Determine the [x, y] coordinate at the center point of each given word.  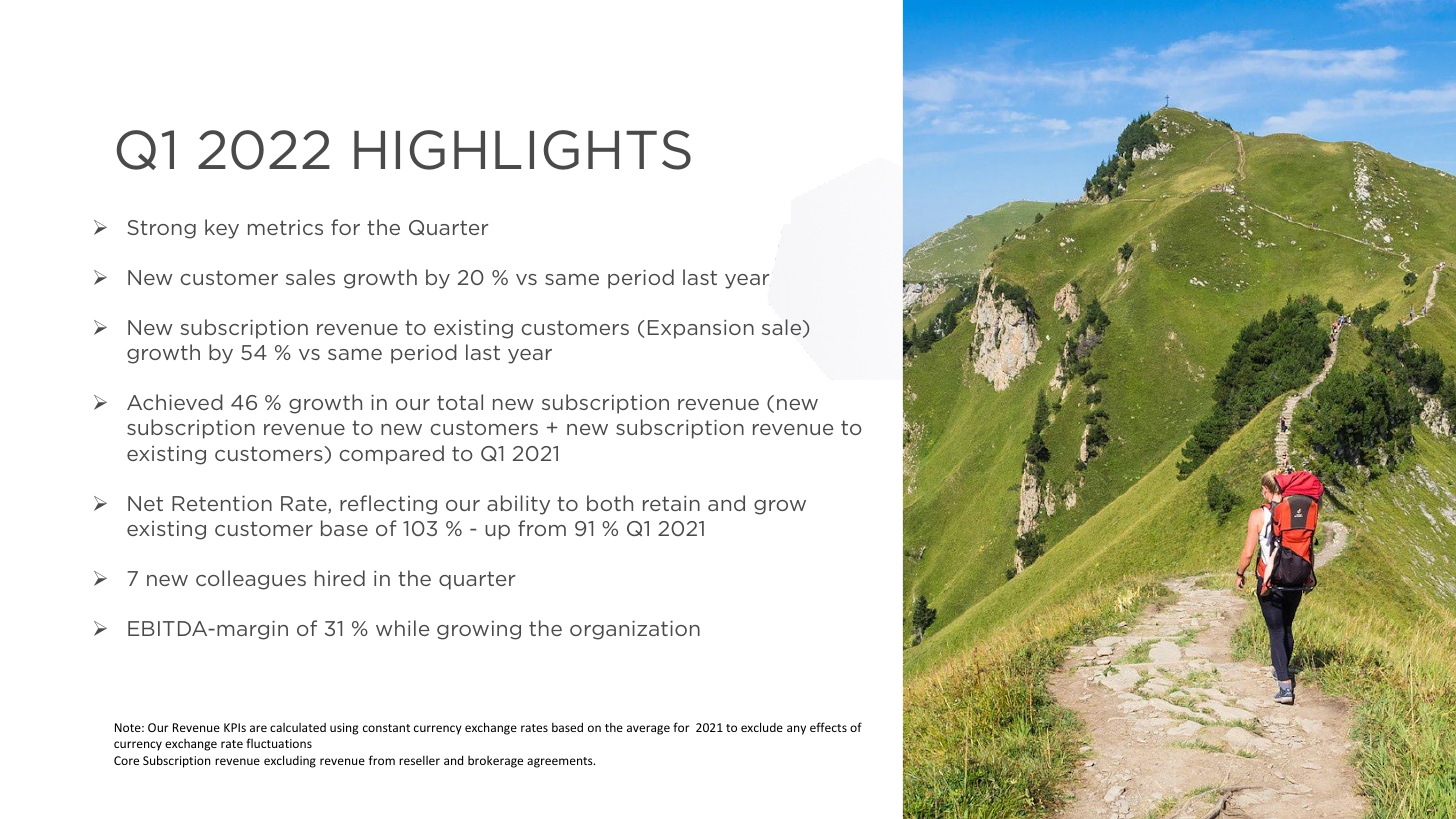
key [222, 229]
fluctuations [279, 743]
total [460, 402]
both [610, 503]
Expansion [701, 329]
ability [518, 505]
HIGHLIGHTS [522, 150]
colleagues [251, 580]
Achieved [175, 402]
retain [671, 503]
